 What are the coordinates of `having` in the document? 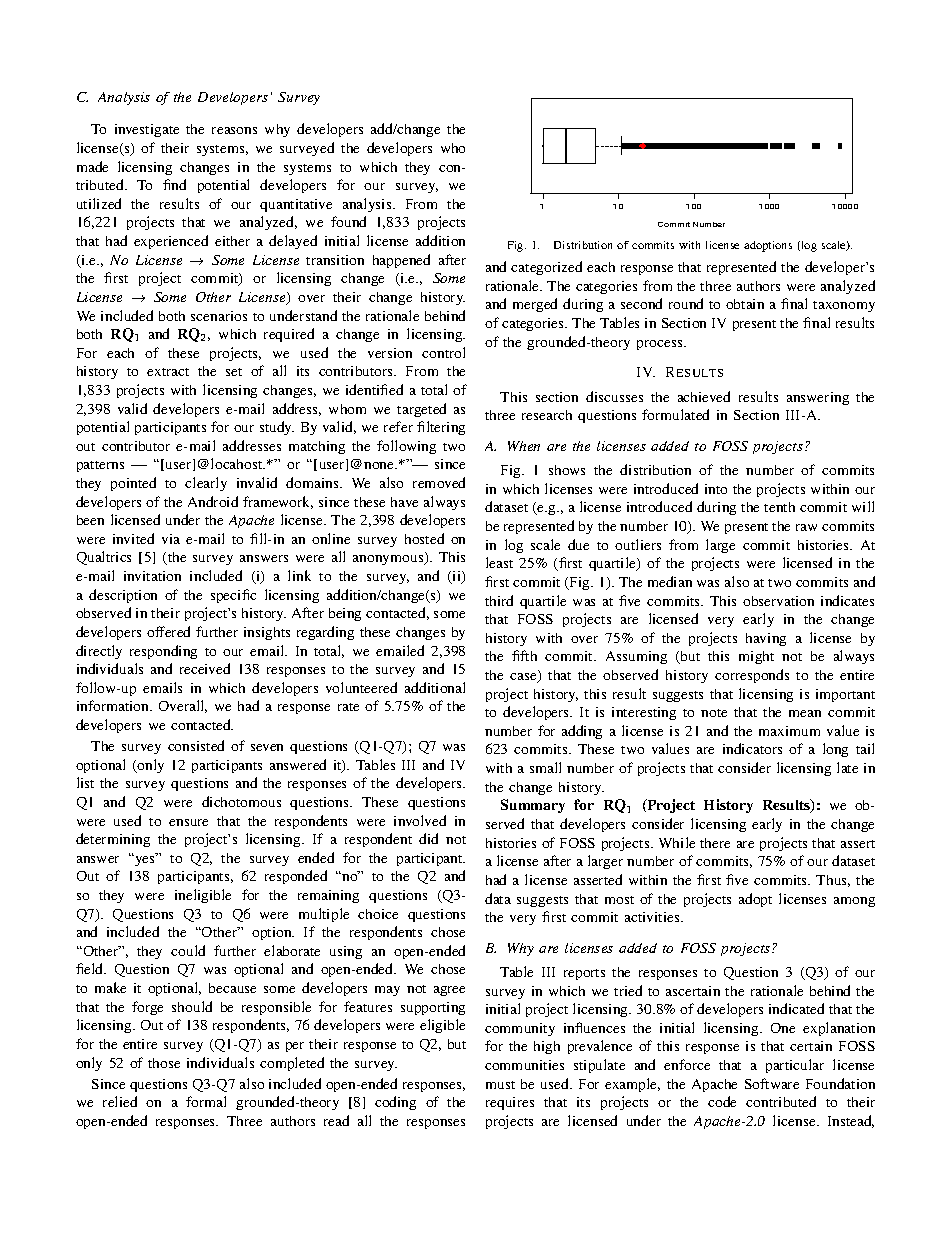 It's located at (766, 639).
